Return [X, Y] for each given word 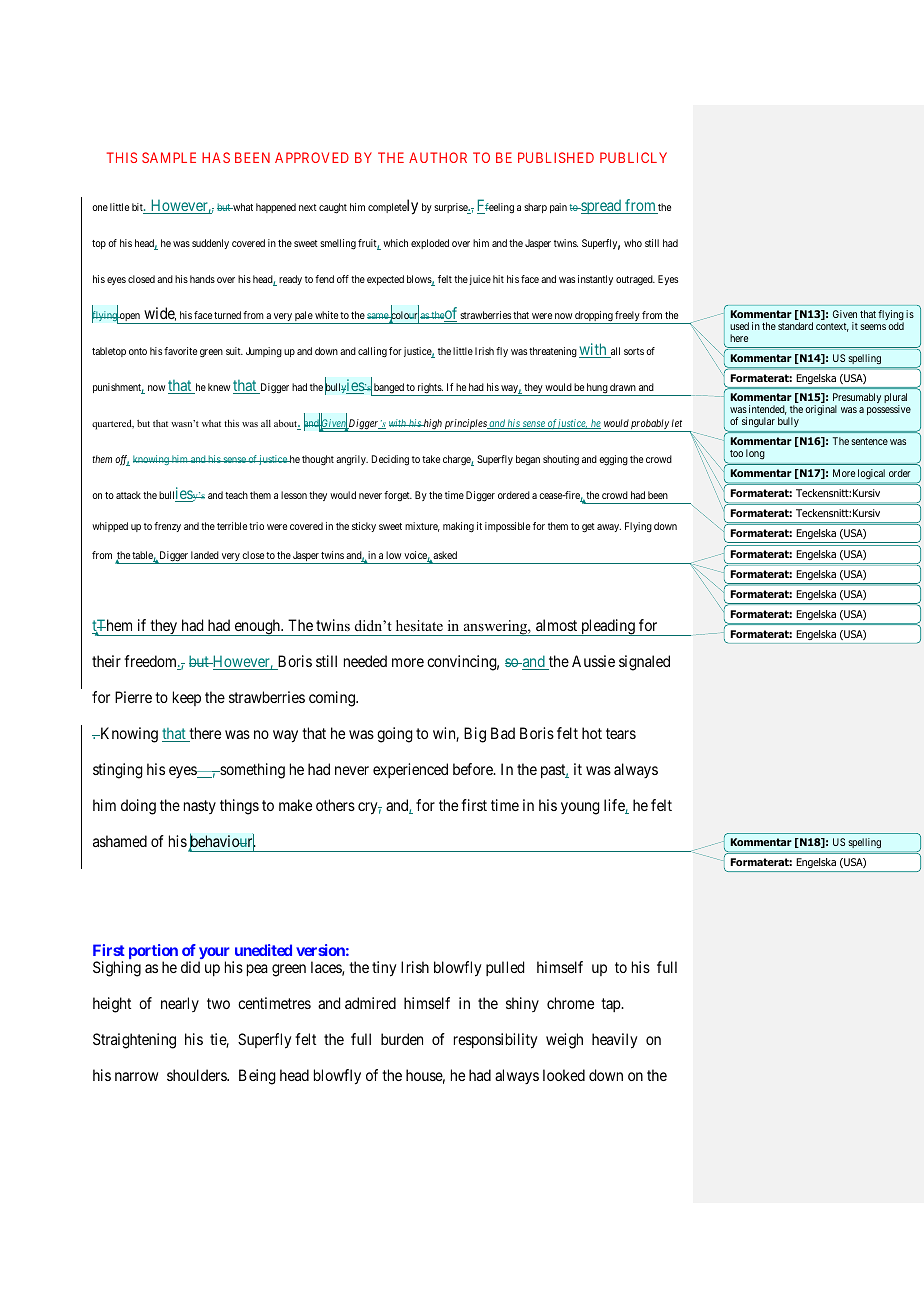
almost [556, 625]
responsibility [496, 1041]
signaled [644, 663]
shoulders [197, 1075]
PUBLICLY [633, 157]
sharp [535, 208]
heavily [615, 1041]
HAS [216, 157]
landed [205, 555]
